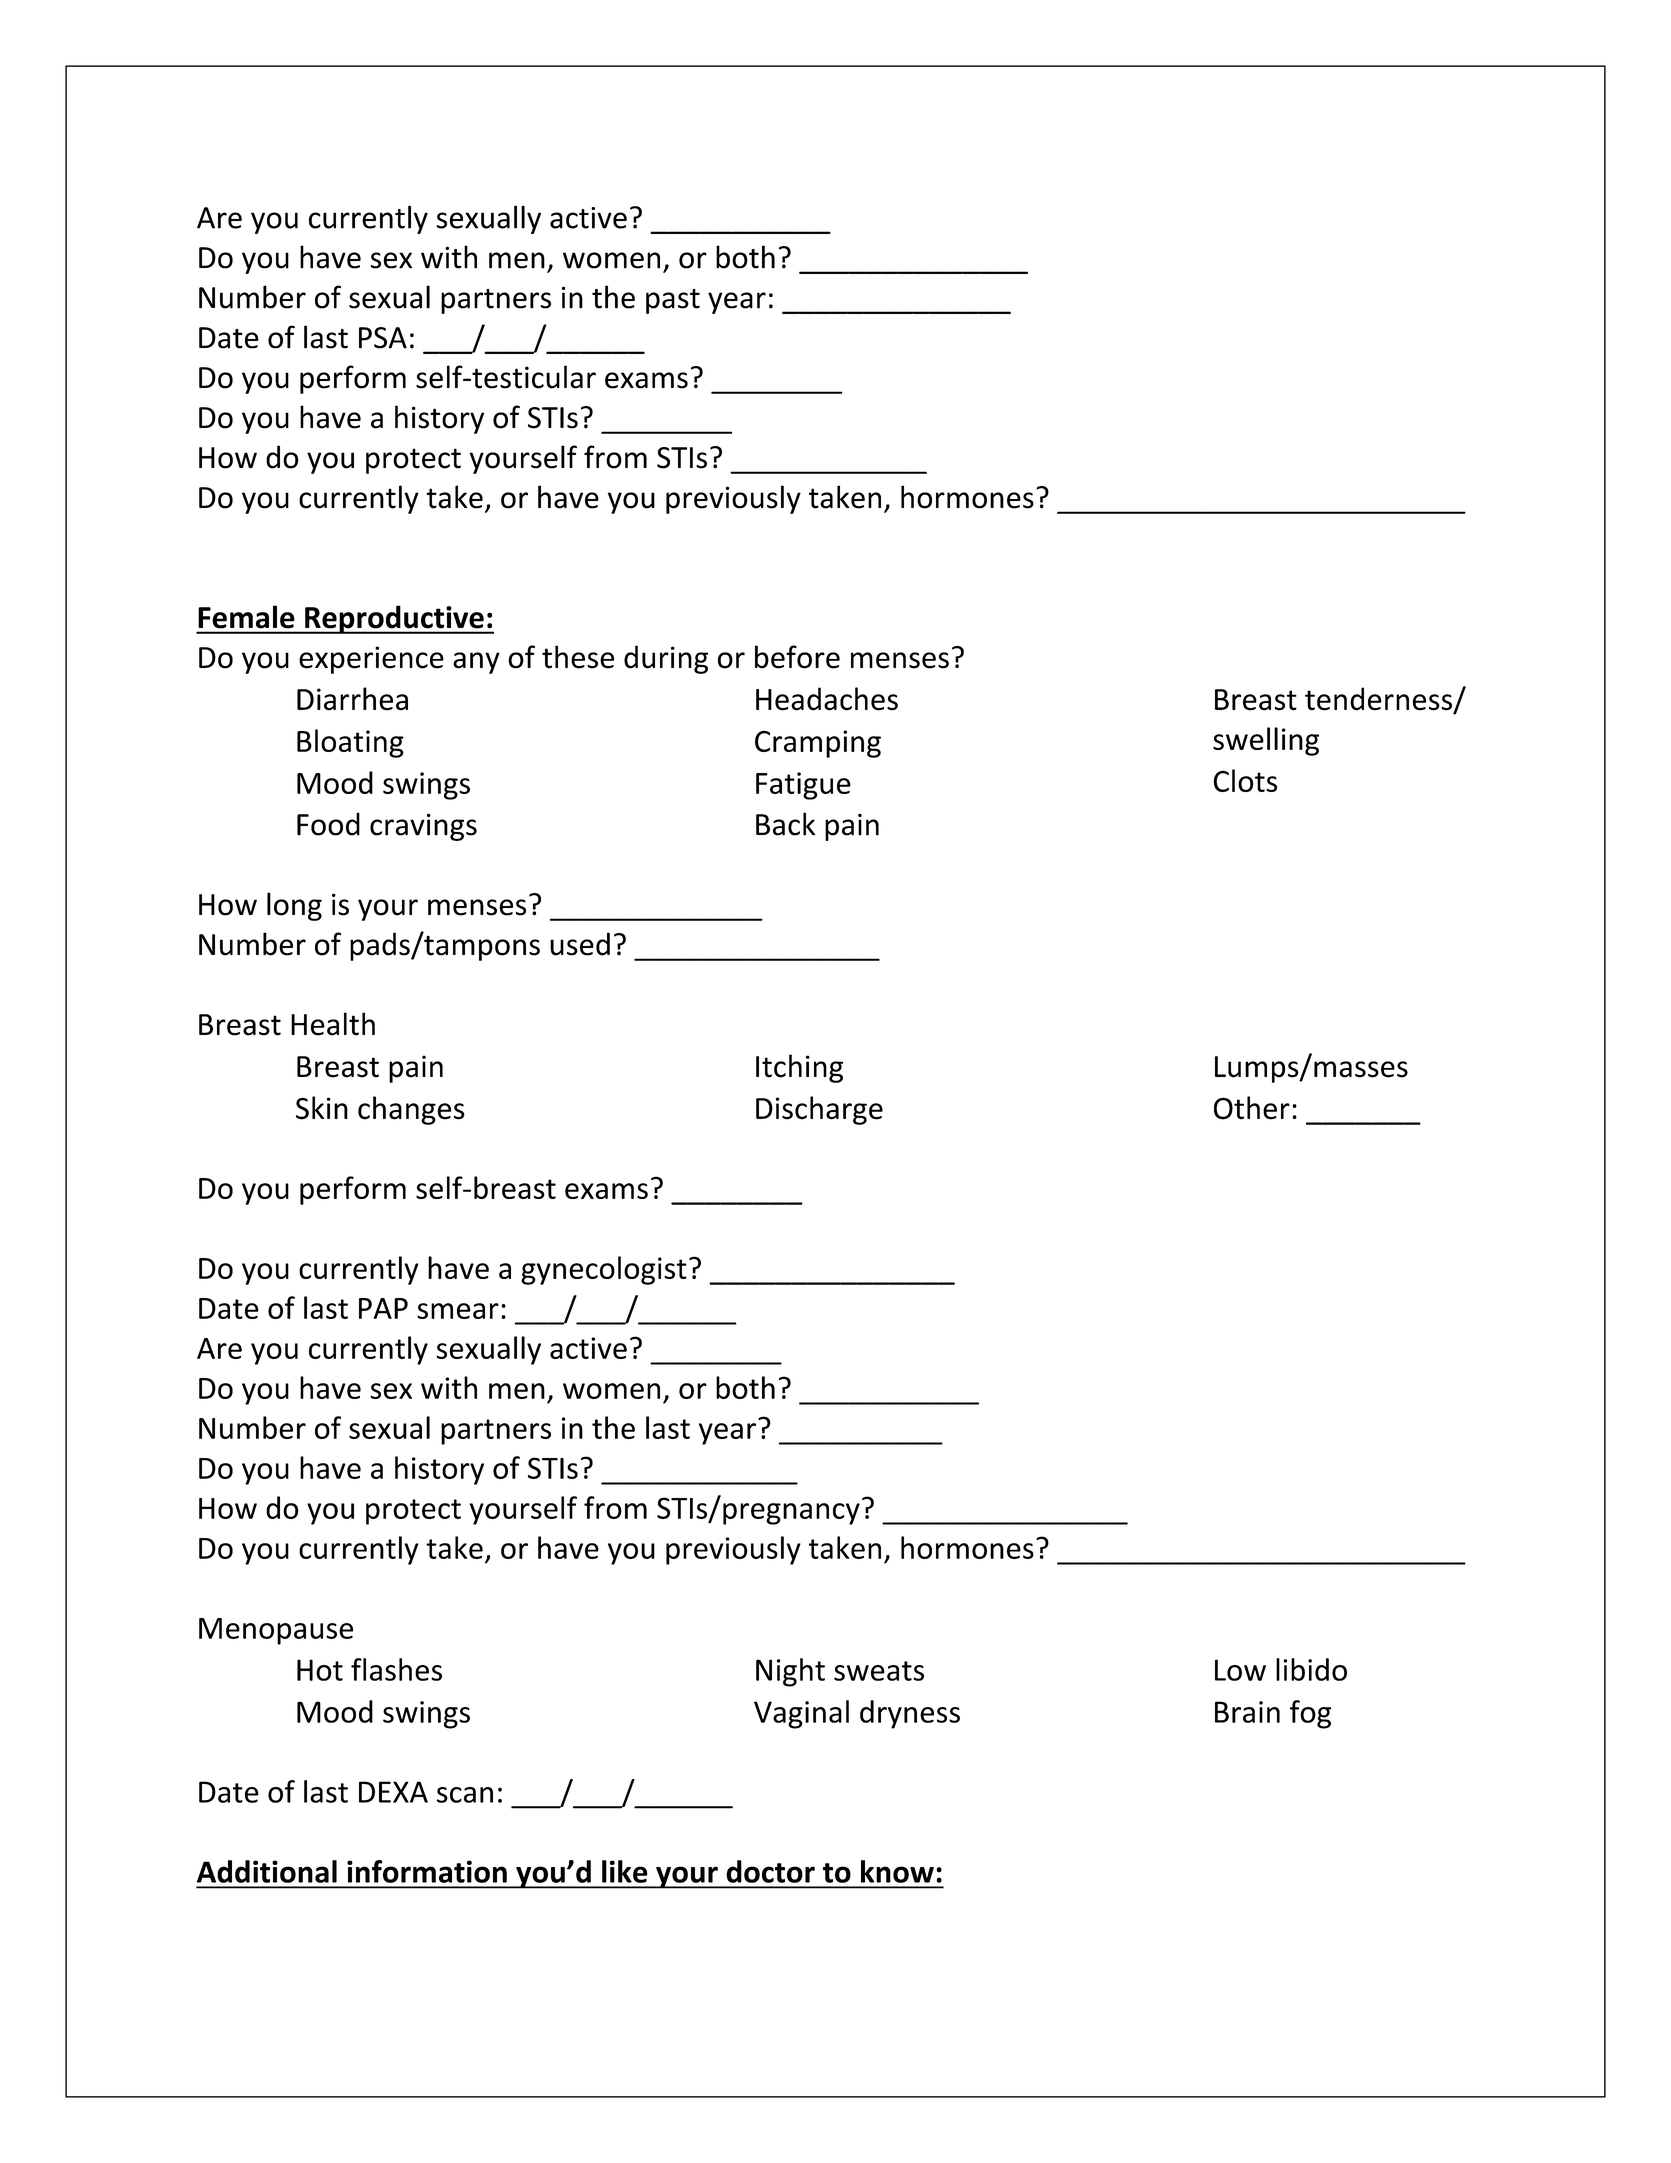  What do you see at coordinates (423, 827) in the image?
I see `cravings` at bounding box center [423, 827].
